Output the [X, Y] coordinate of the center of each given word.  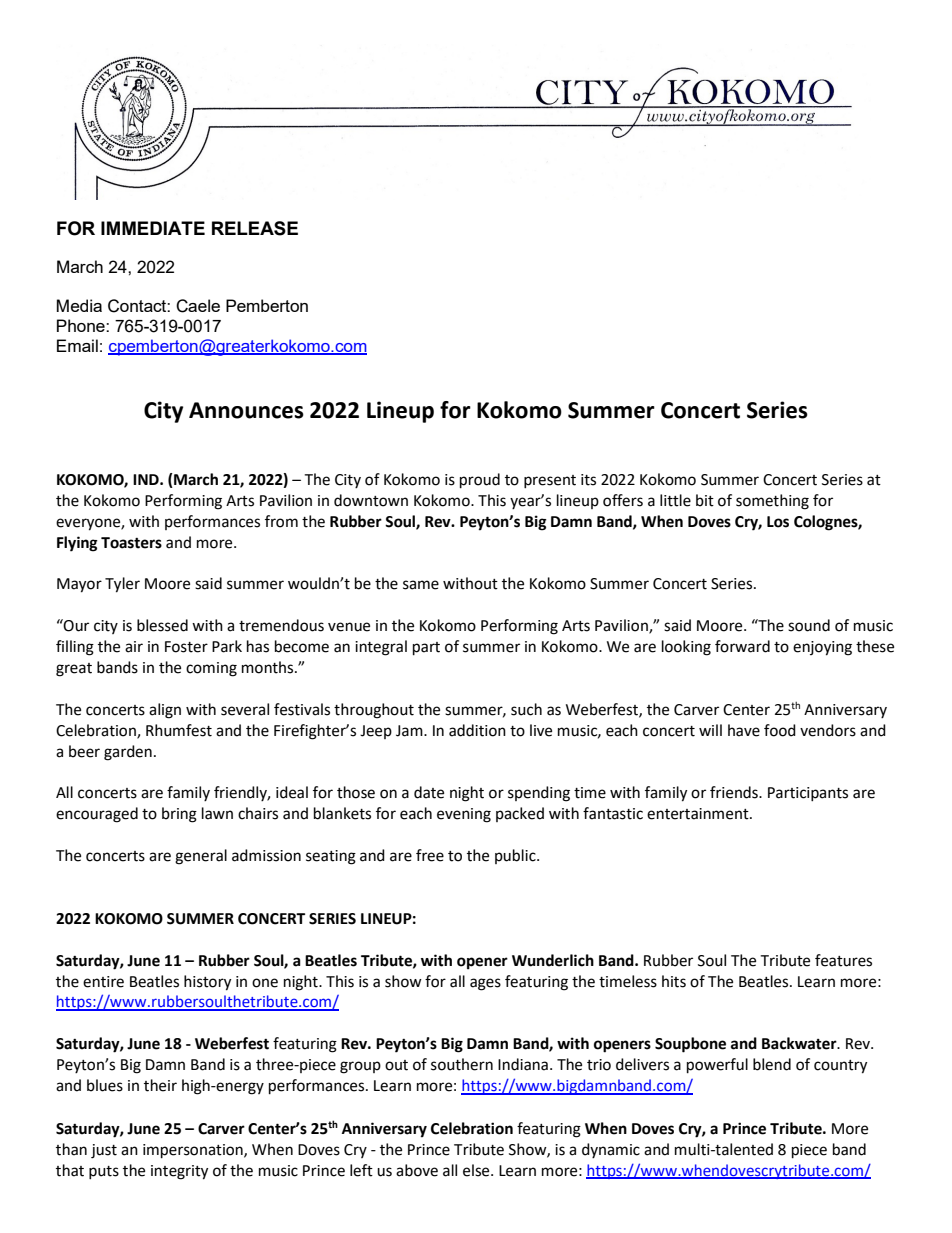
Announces [246, 410]
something [772, 502]
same [421, 585]
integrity [179, 1172]
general [201, 857]
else [477, 1170]
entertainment [699, 814]
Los [778, 522]
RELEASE [255, 228]
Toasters [131, 543]
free [430, 855]
